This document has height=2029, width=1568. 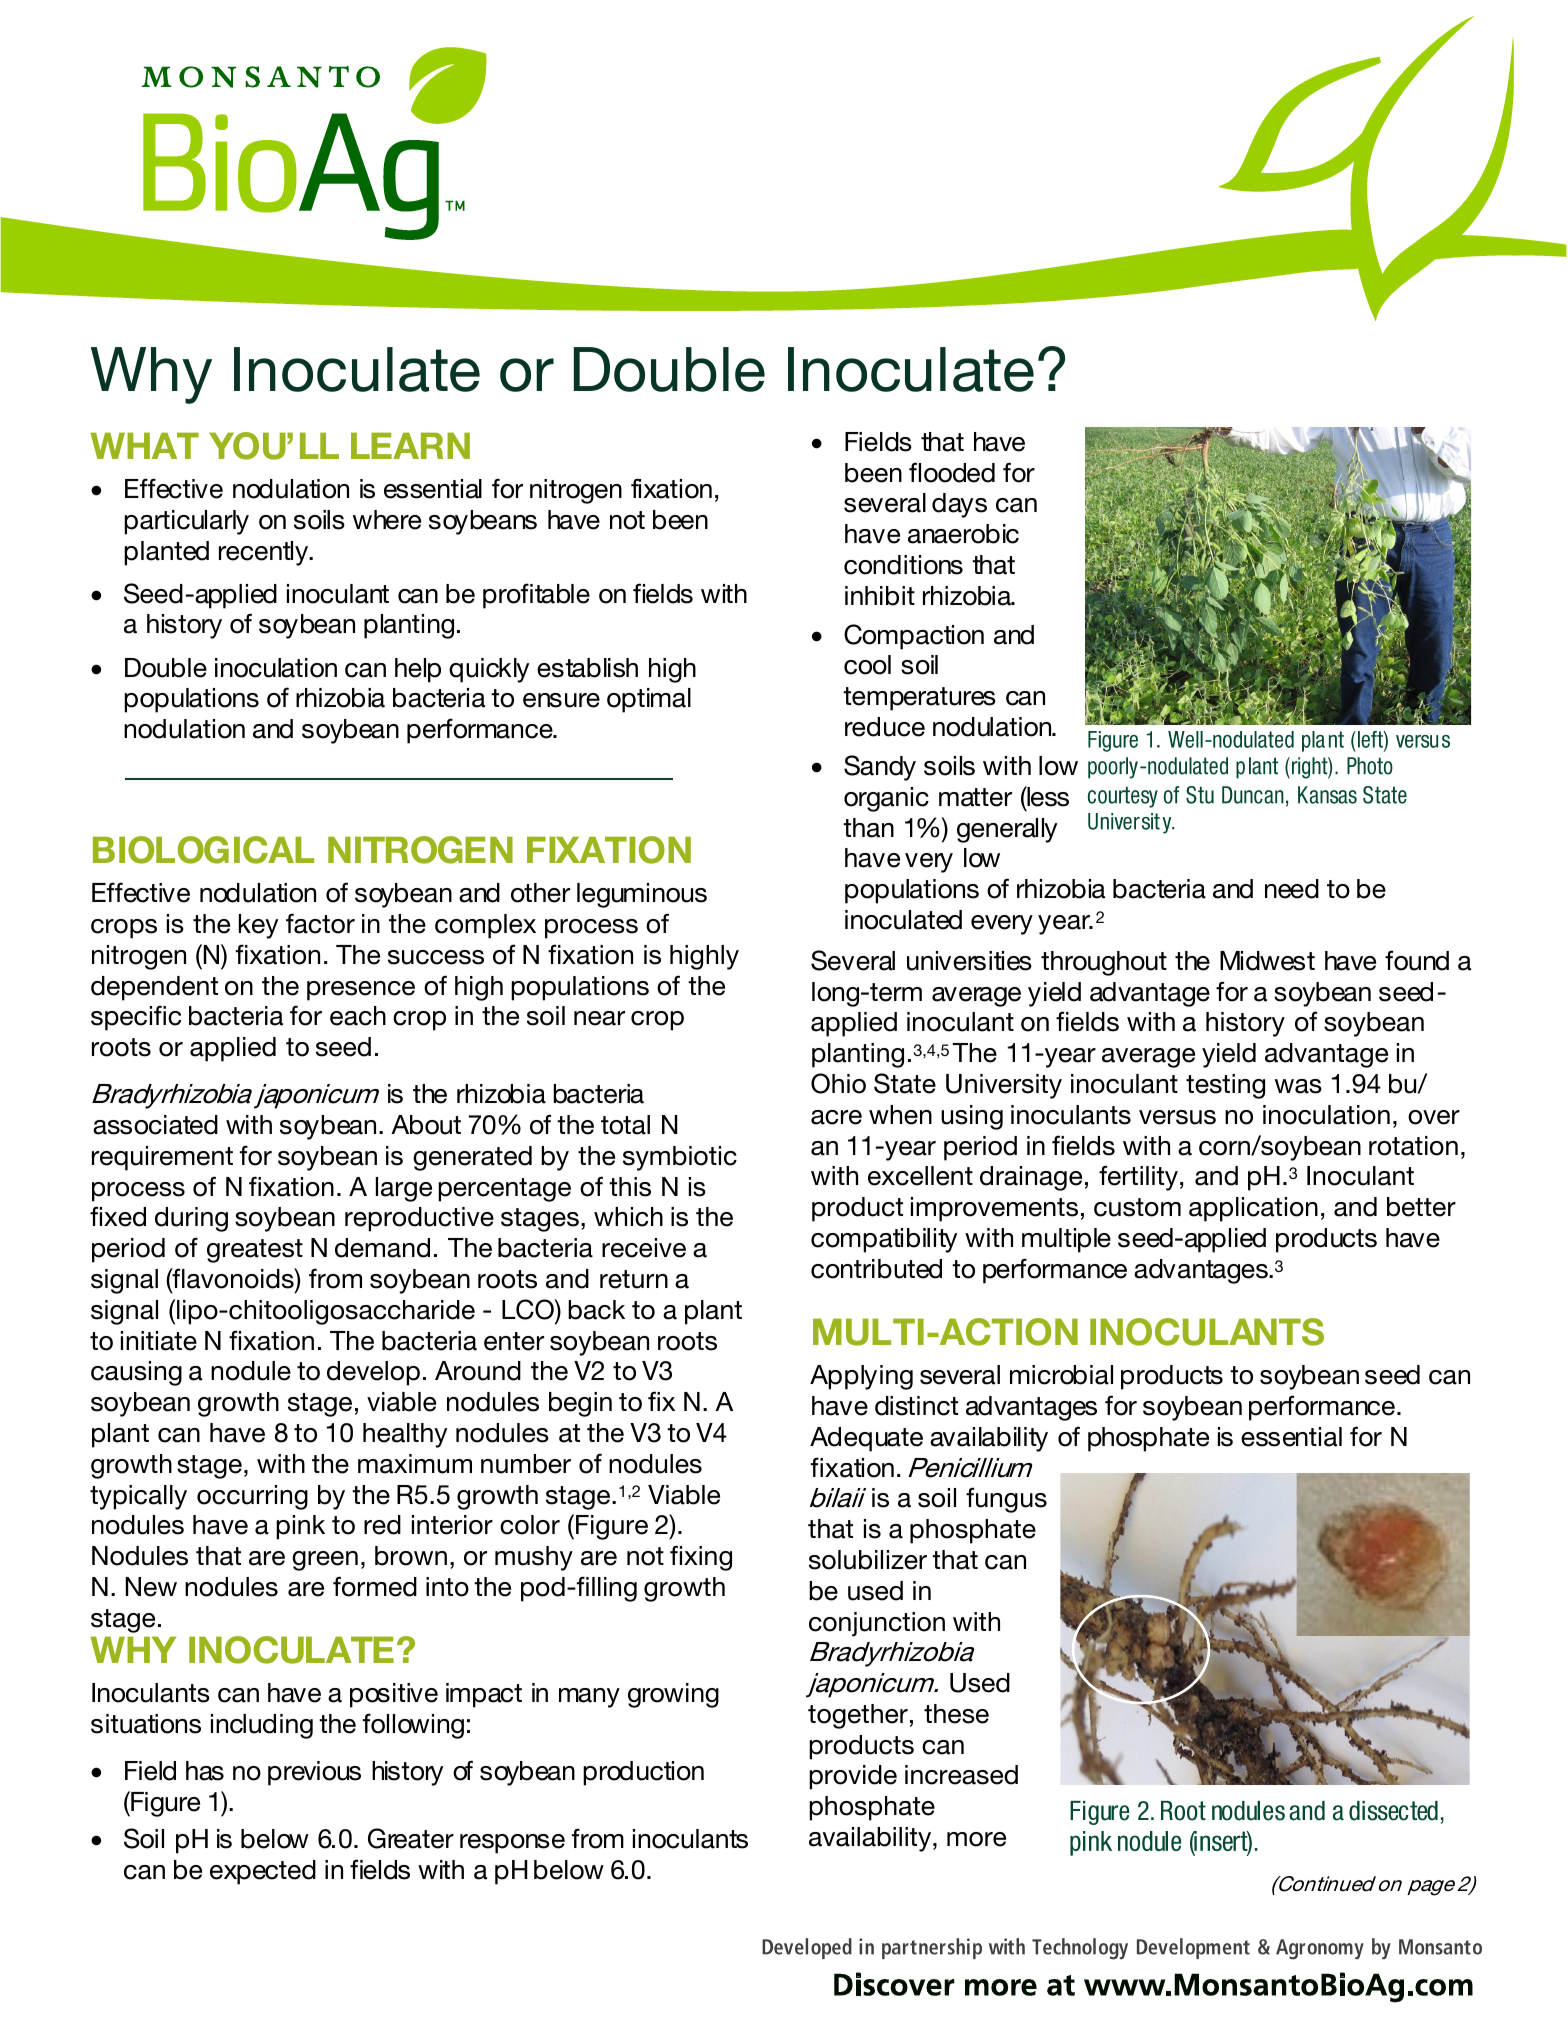 I want to click on Applying, so click(x=861, y=1377).
